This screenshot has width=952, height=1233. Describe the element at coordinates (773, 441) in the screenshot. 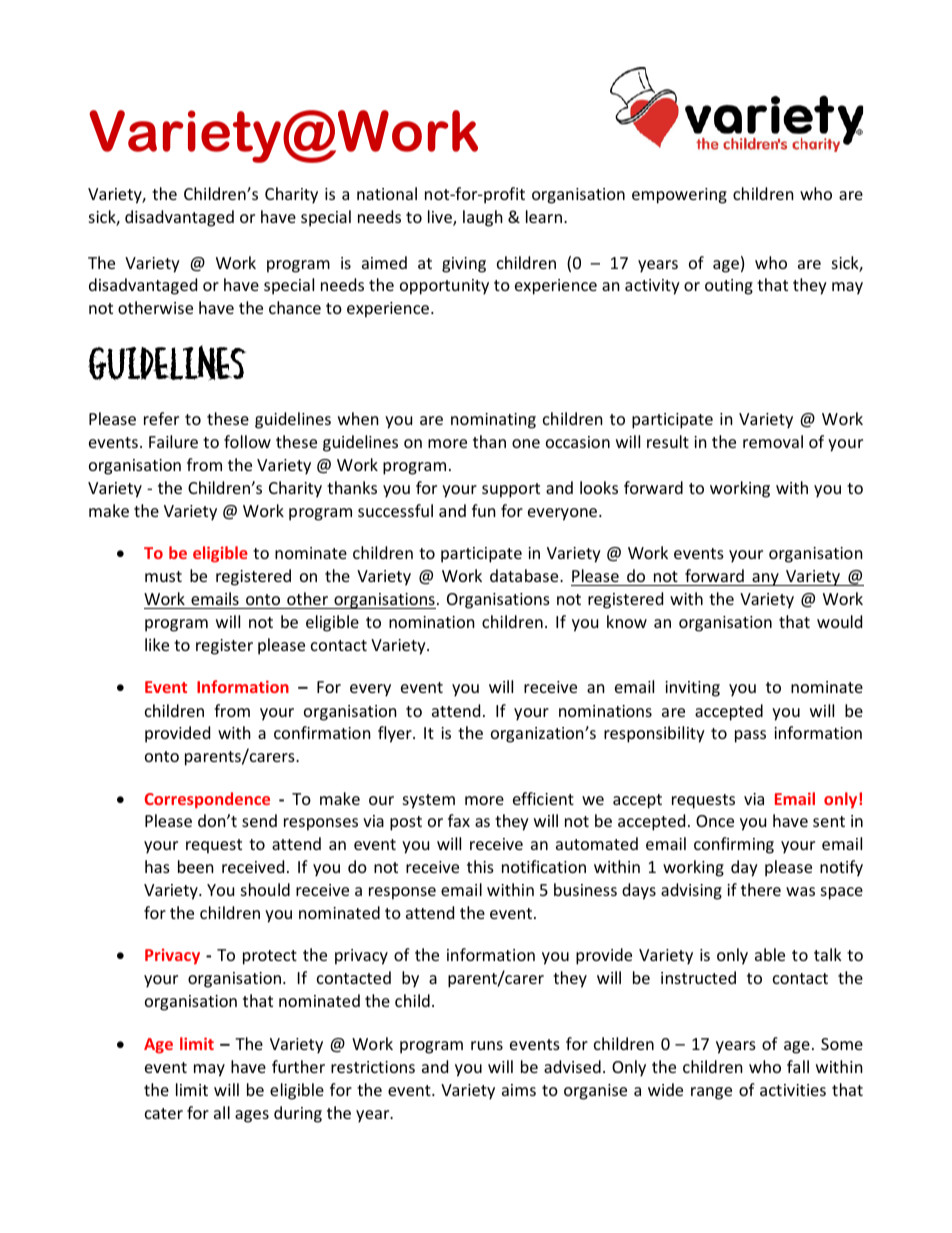

I see `removal` at that location.
